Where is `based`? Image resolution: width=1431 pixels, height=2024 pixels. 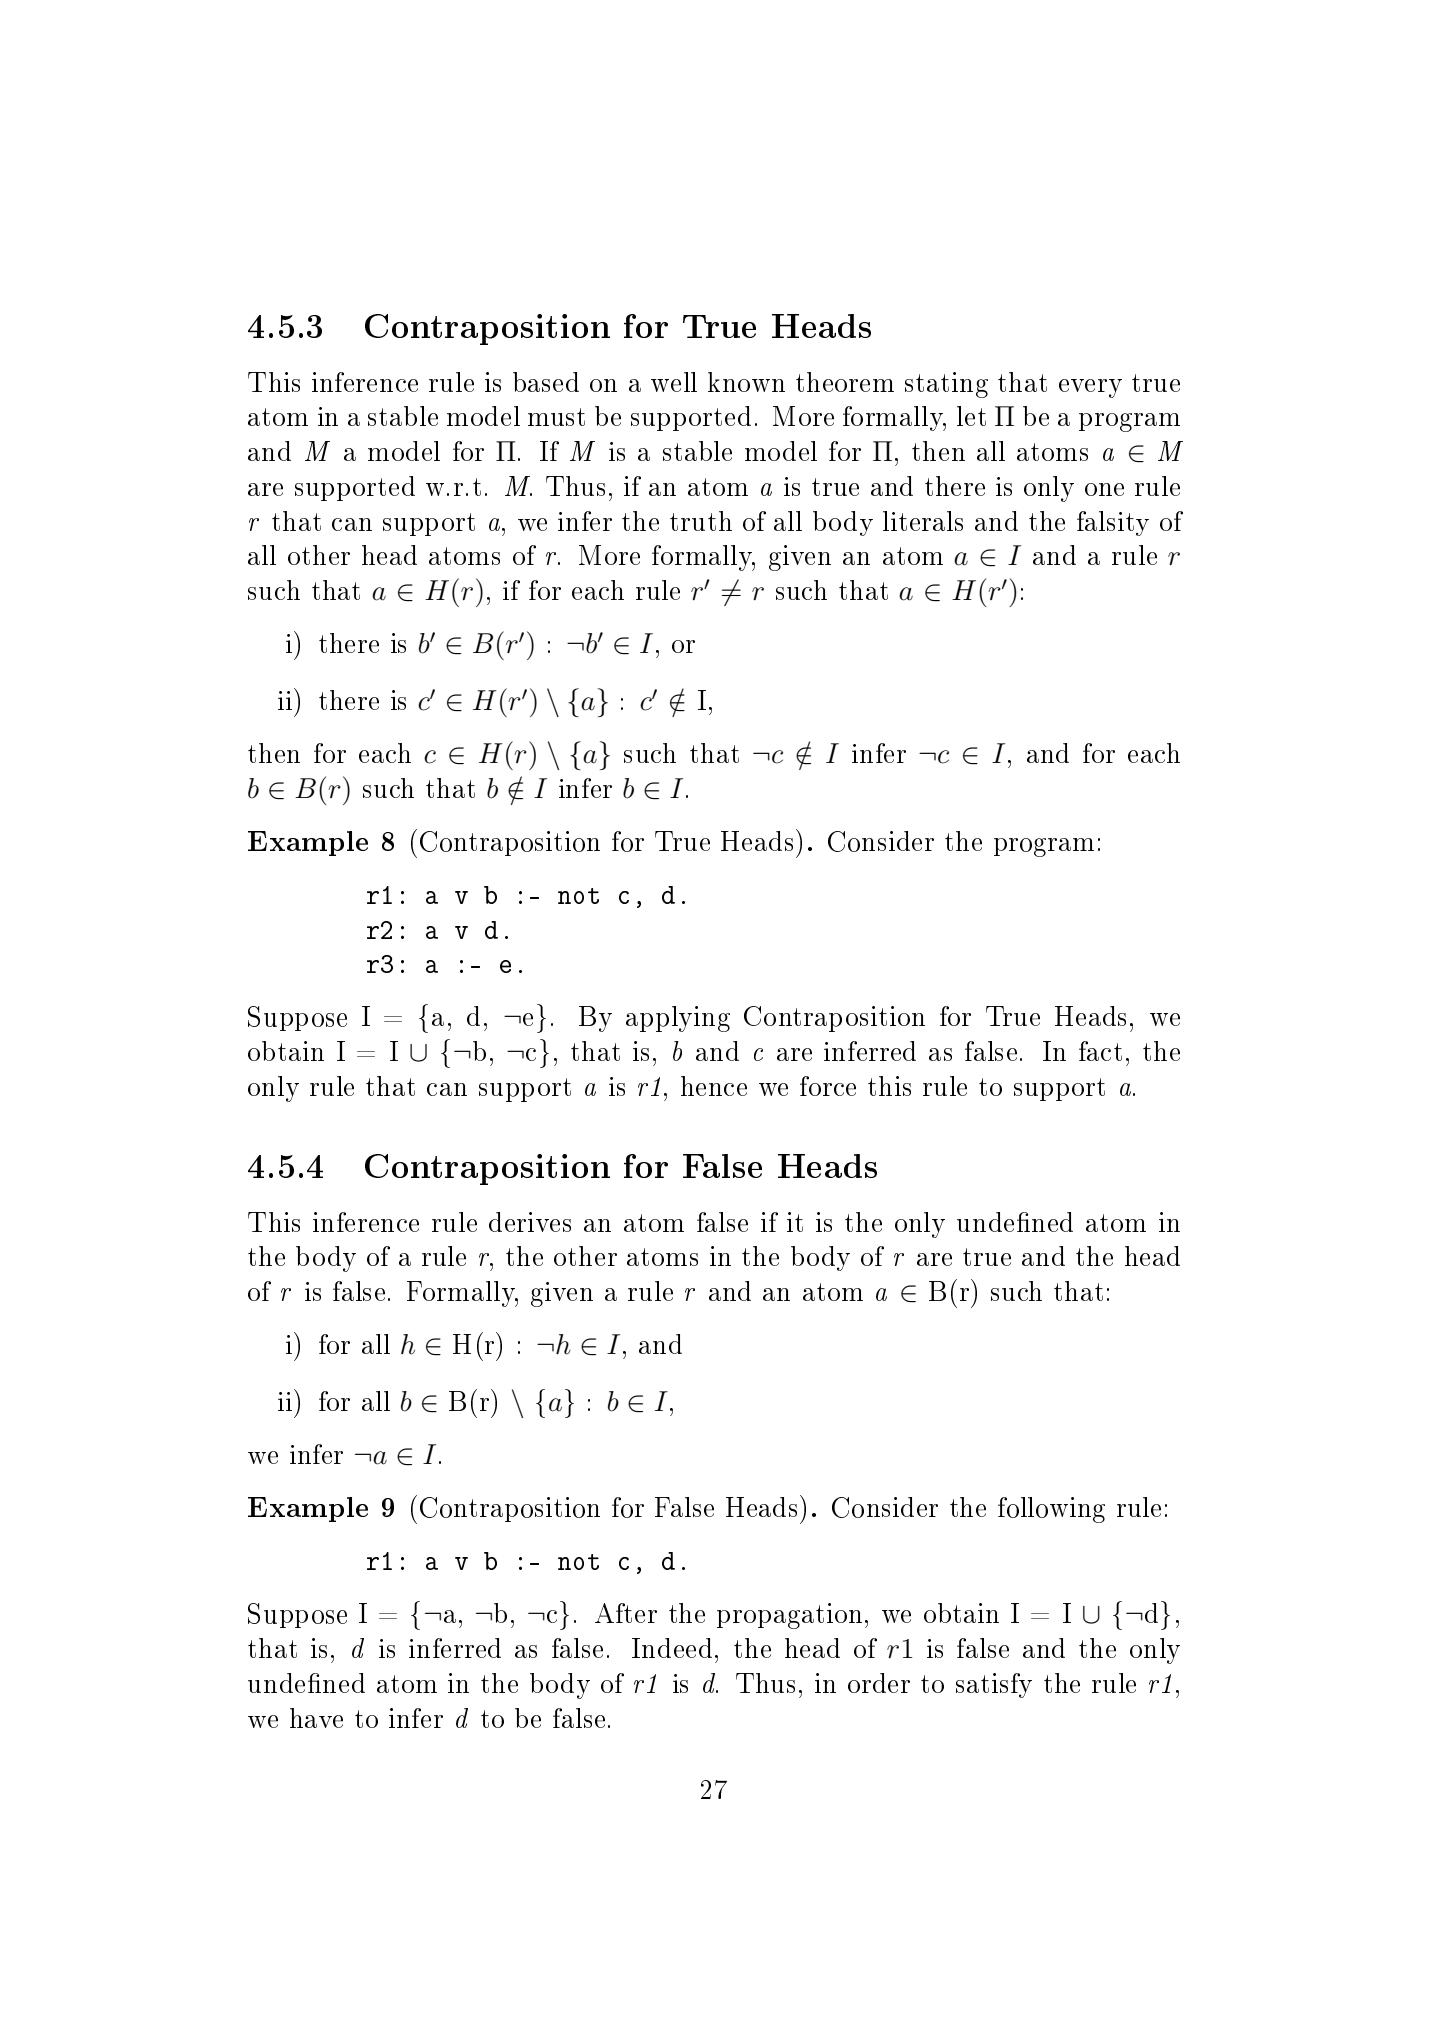 based is located at coordinates (546, 382).
